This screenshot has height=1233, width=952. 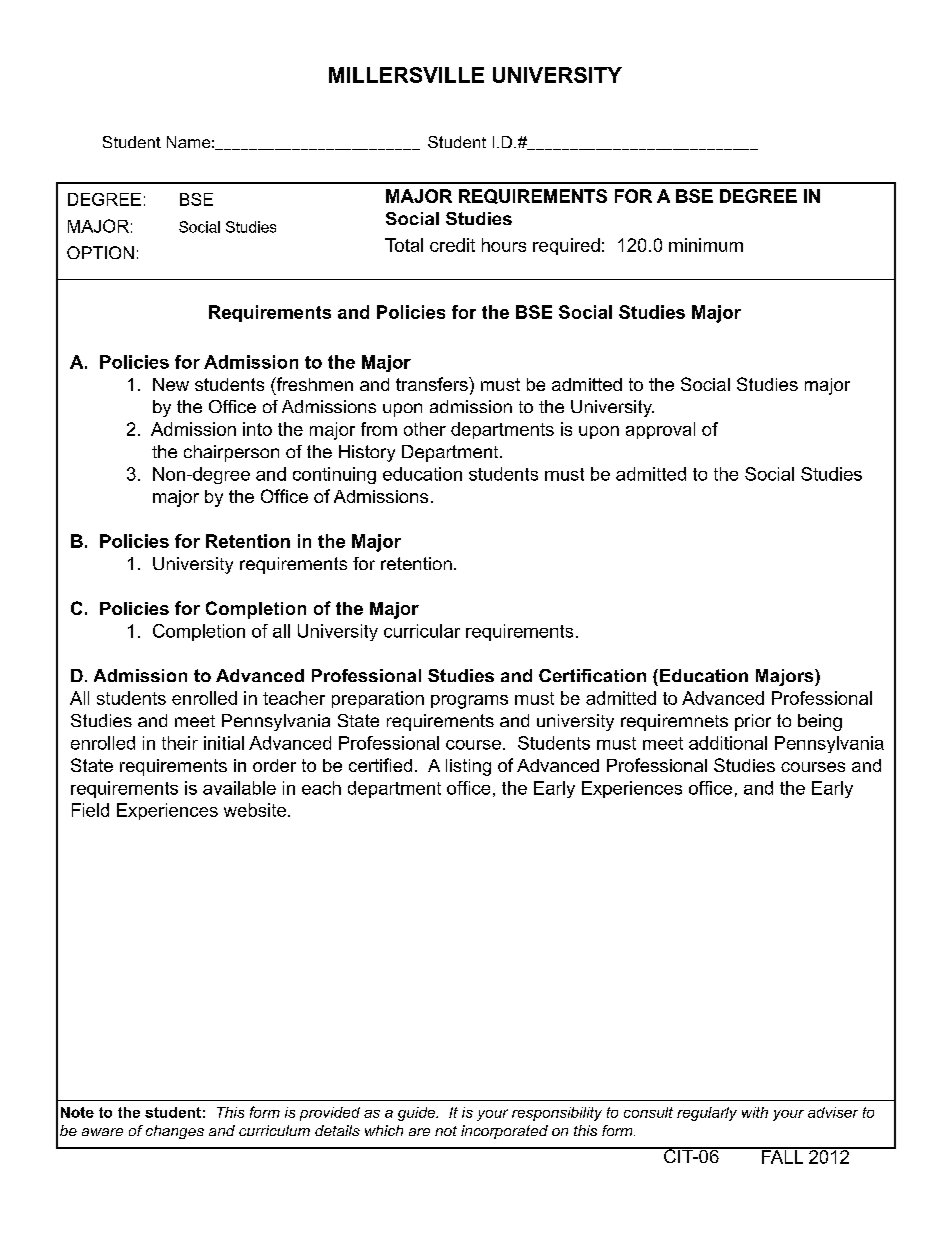 What do you see at coordinates (100, 252) in the screenshot?
I see `OPTION` at bounding box center [100, 252].
